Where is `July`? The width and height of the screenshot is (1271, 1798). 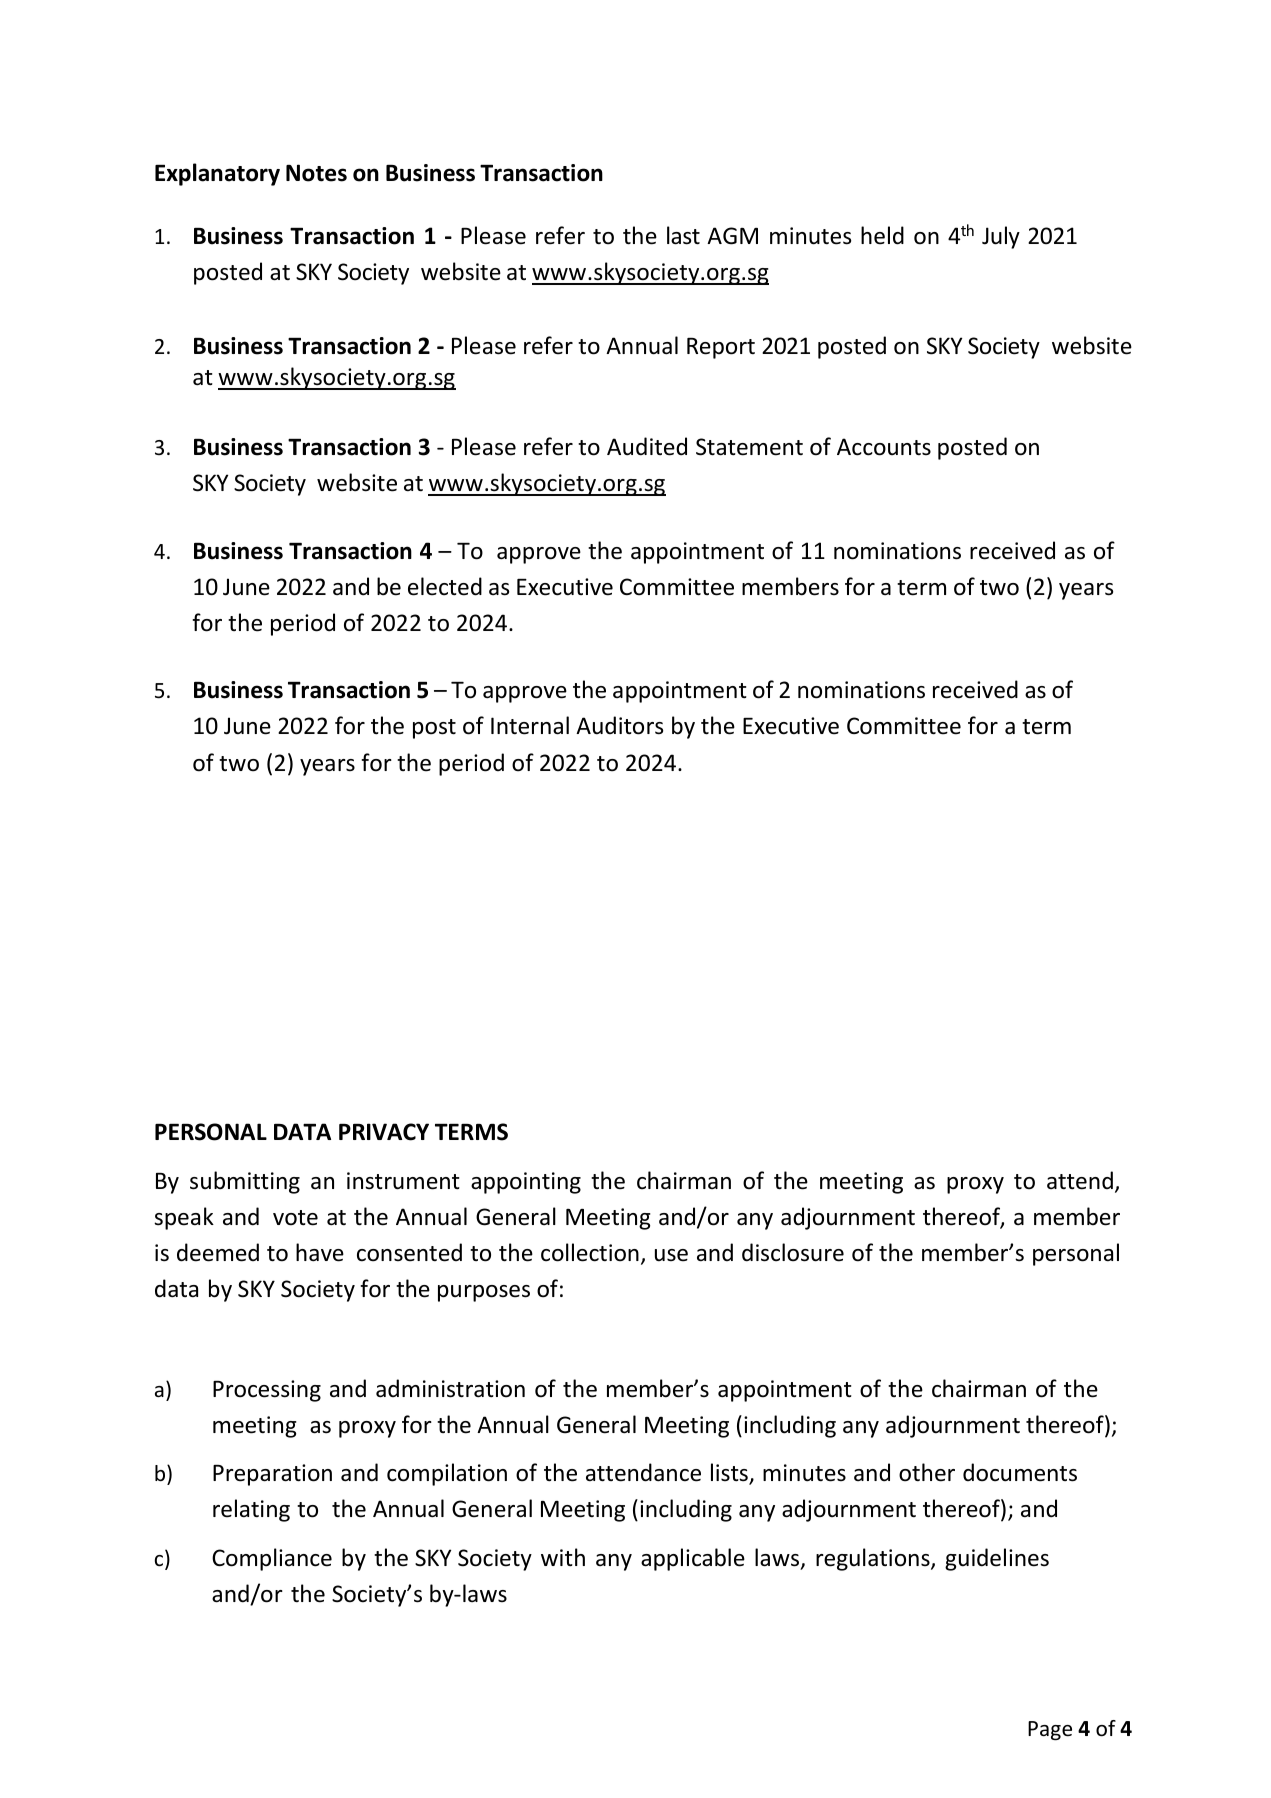
July is located at coordinates (1001, 237).
